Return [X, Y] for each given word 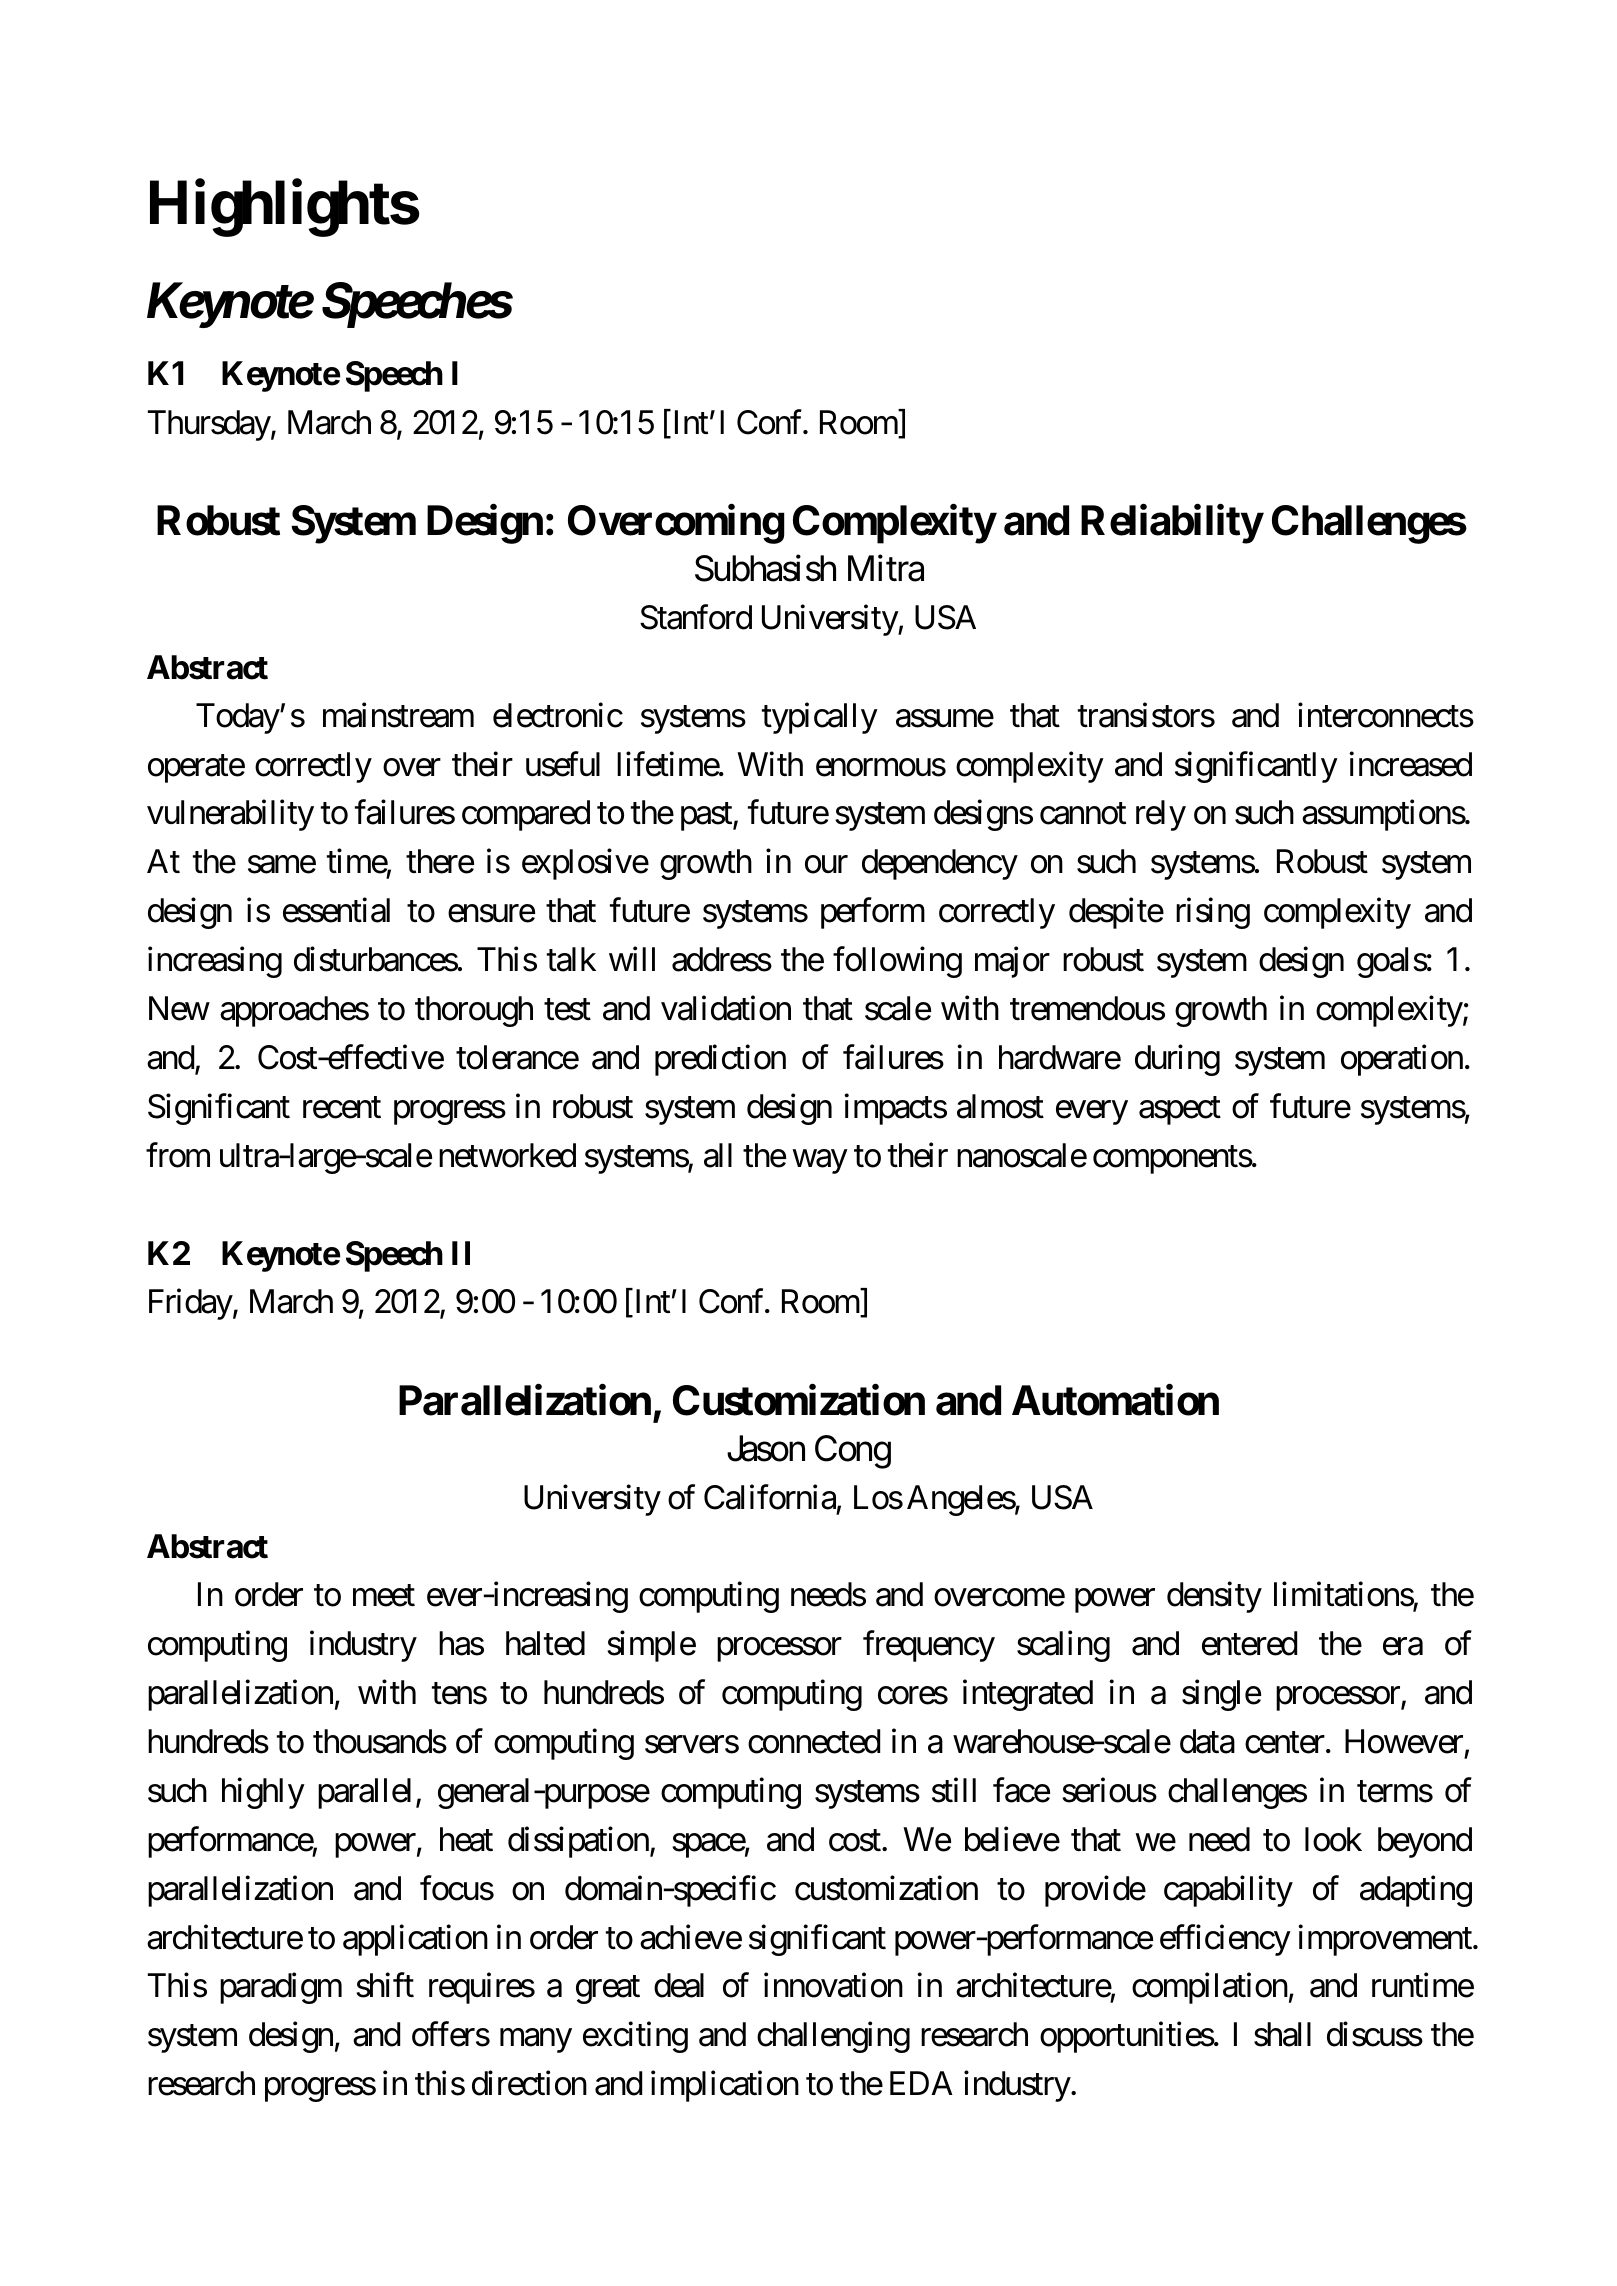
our [826, 865]
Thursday [210, 425]
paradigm [281, 1988]
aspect [1180, 1111]
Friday [191, 1304]
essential [336, 910]
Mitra [886, 568]
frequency [929, 1646]
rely [1161, 815]
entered [1249, 1643]
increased [1410, 764]
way [820, 1162]
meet [384, 1596]
